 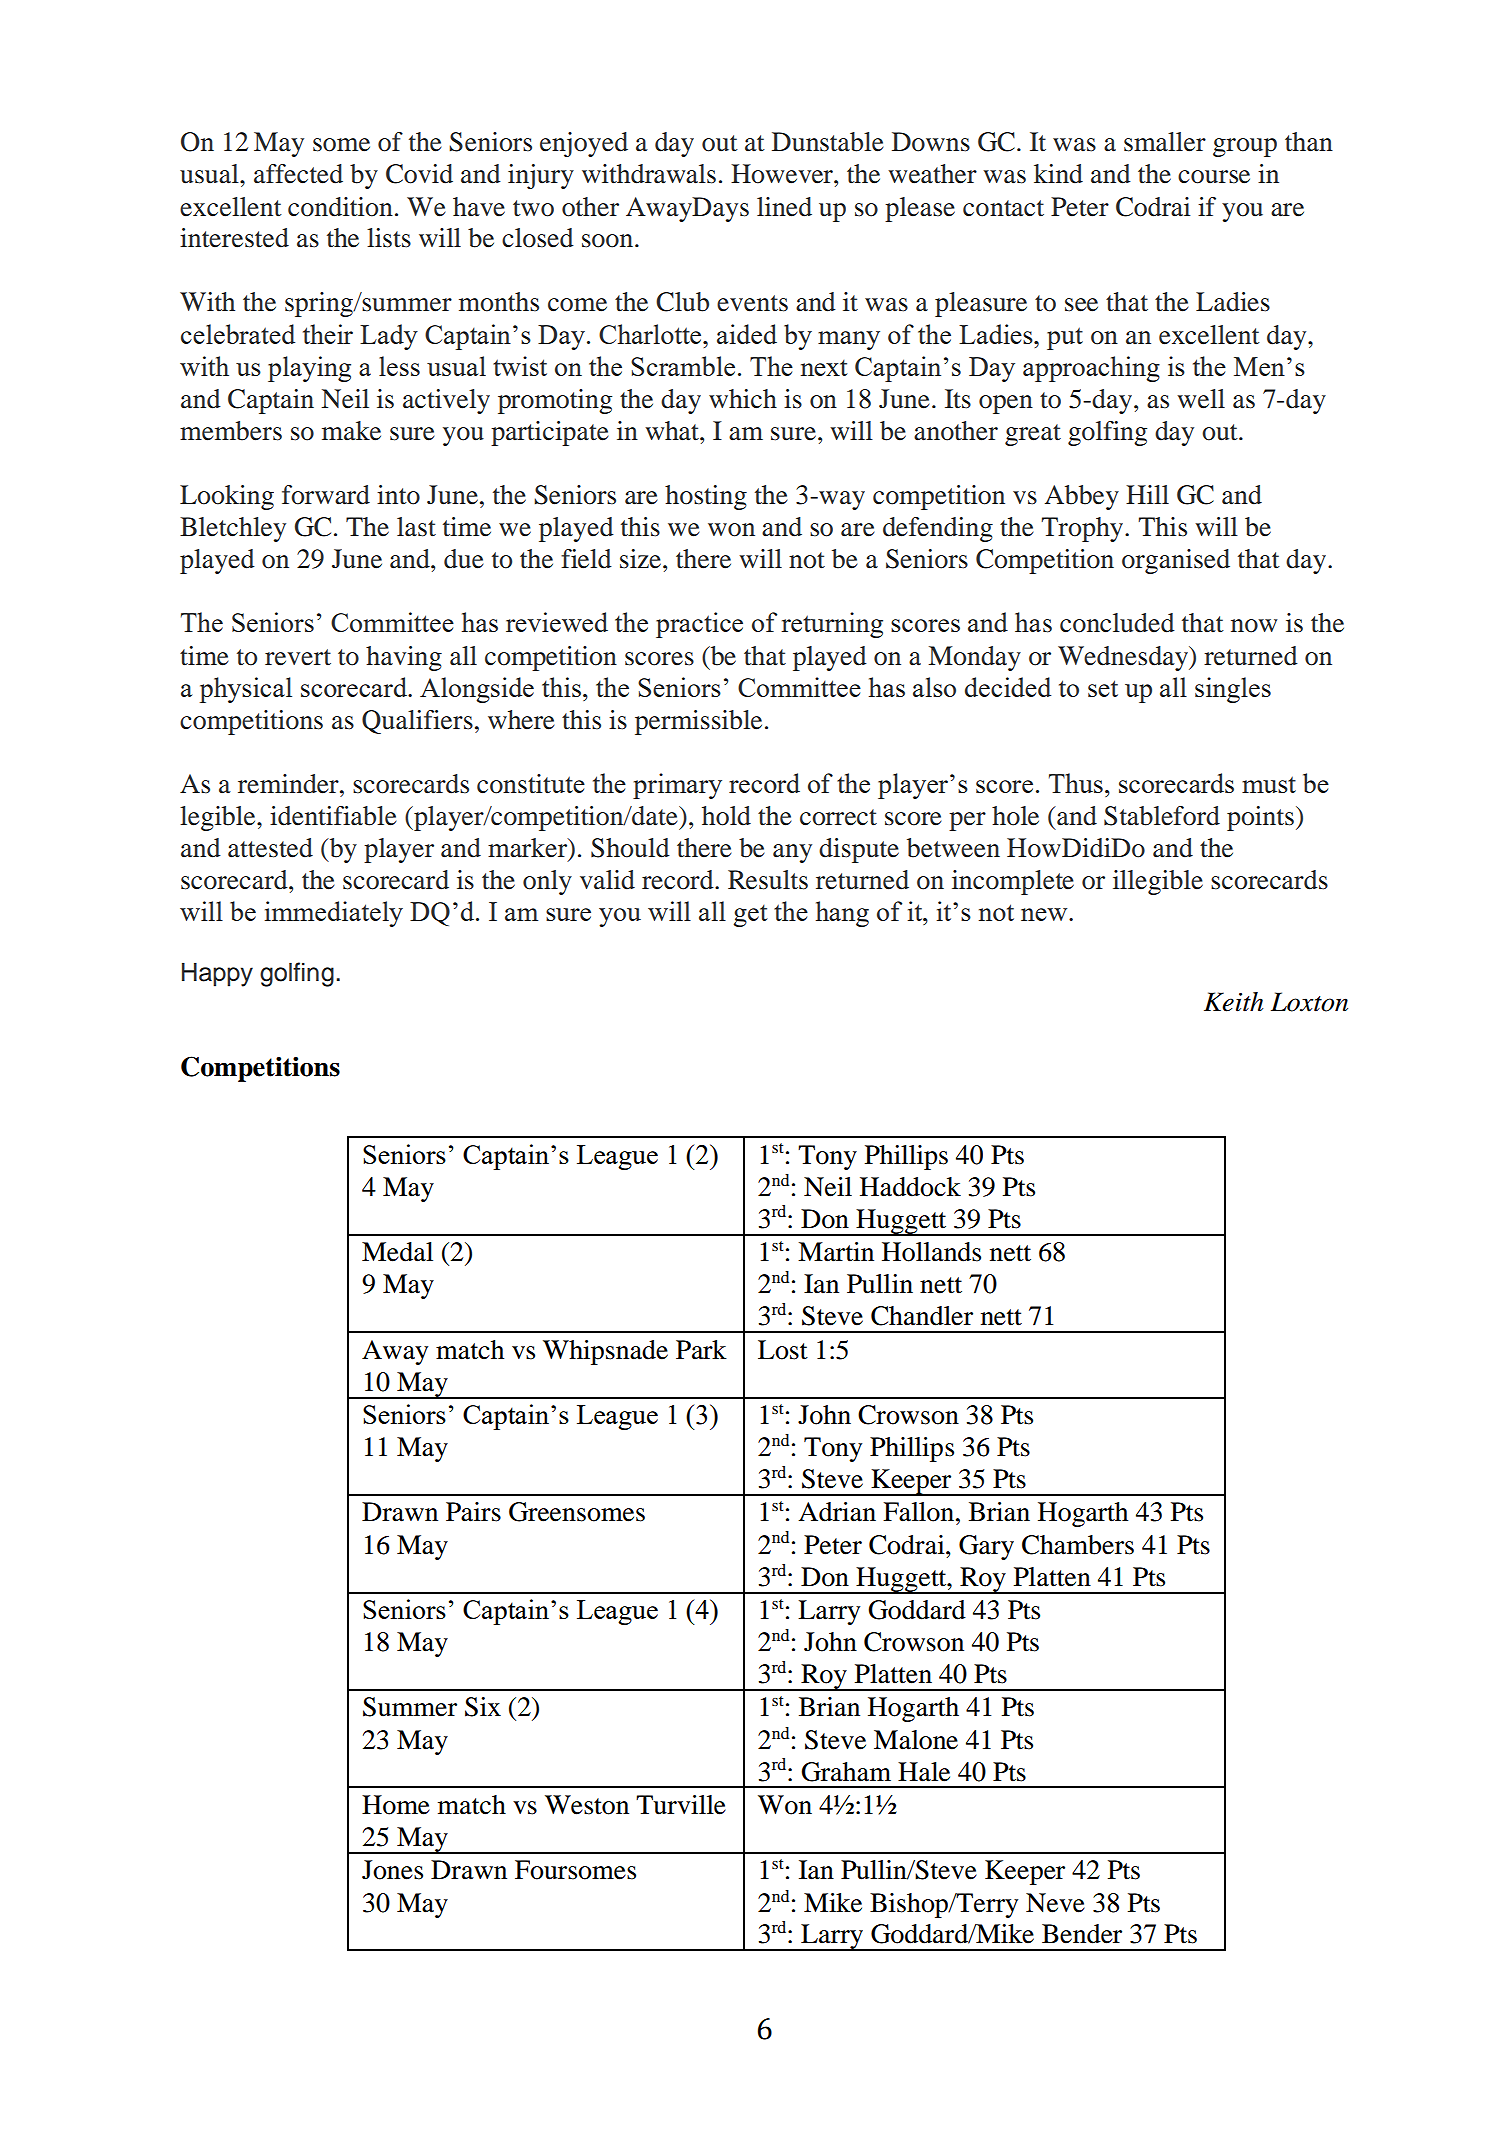 I want to click on must, so click(x=1269, y=784).
